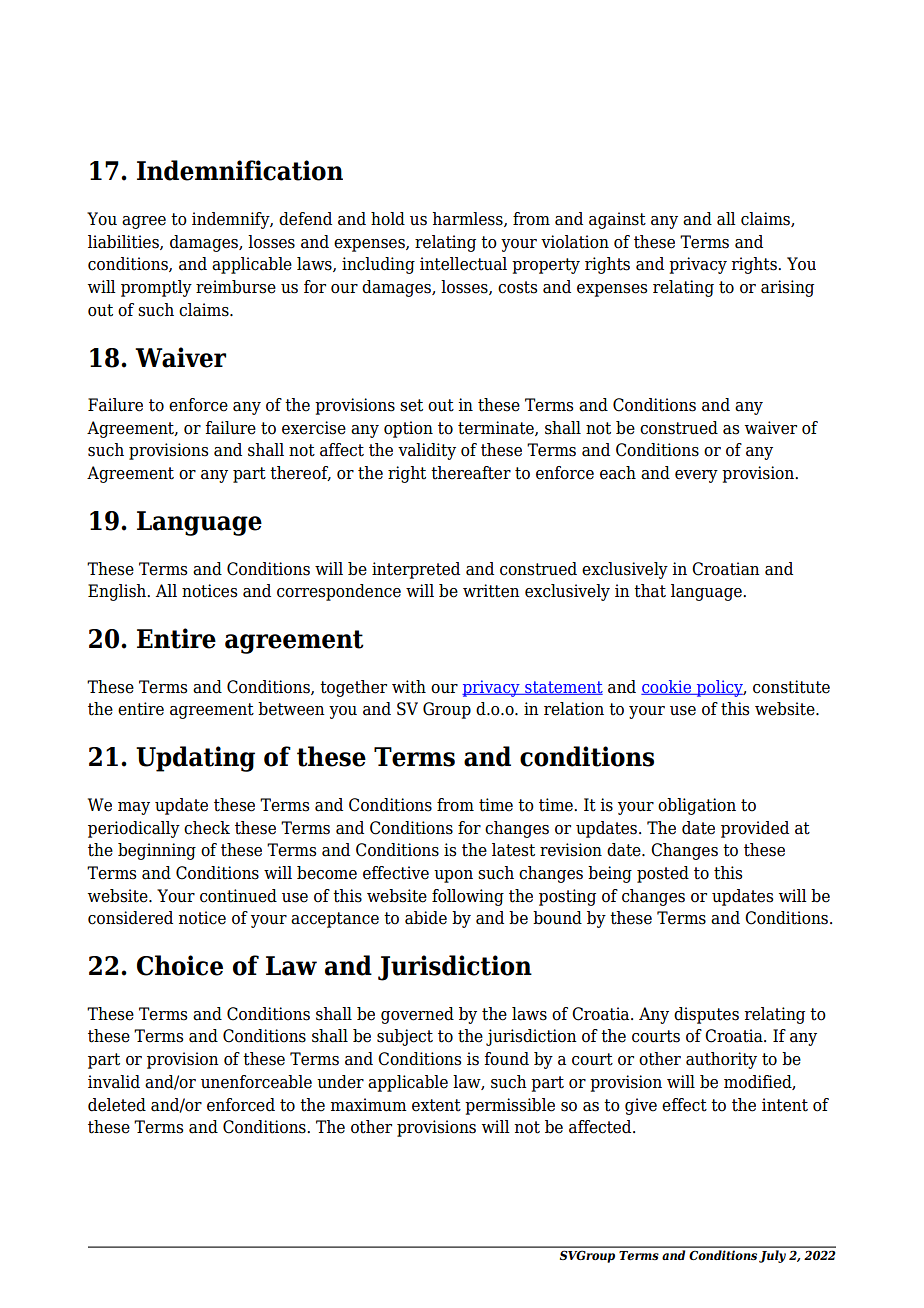 This screenshot has width=924, height=1308. I want to click on against, so click(617, 220).
